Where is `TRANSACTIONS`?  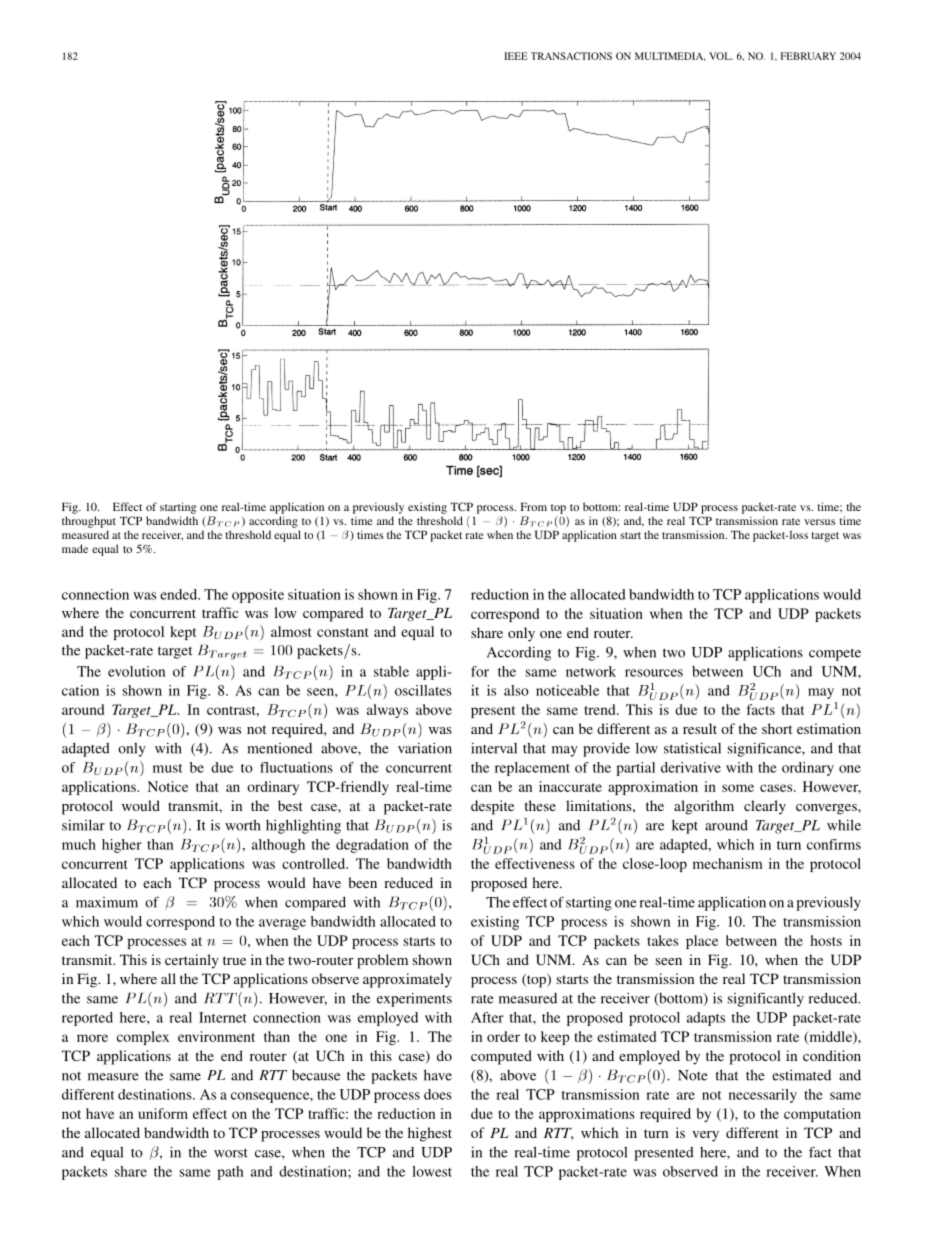 TRANSACTIONS is located at coordinates (571, 56).
